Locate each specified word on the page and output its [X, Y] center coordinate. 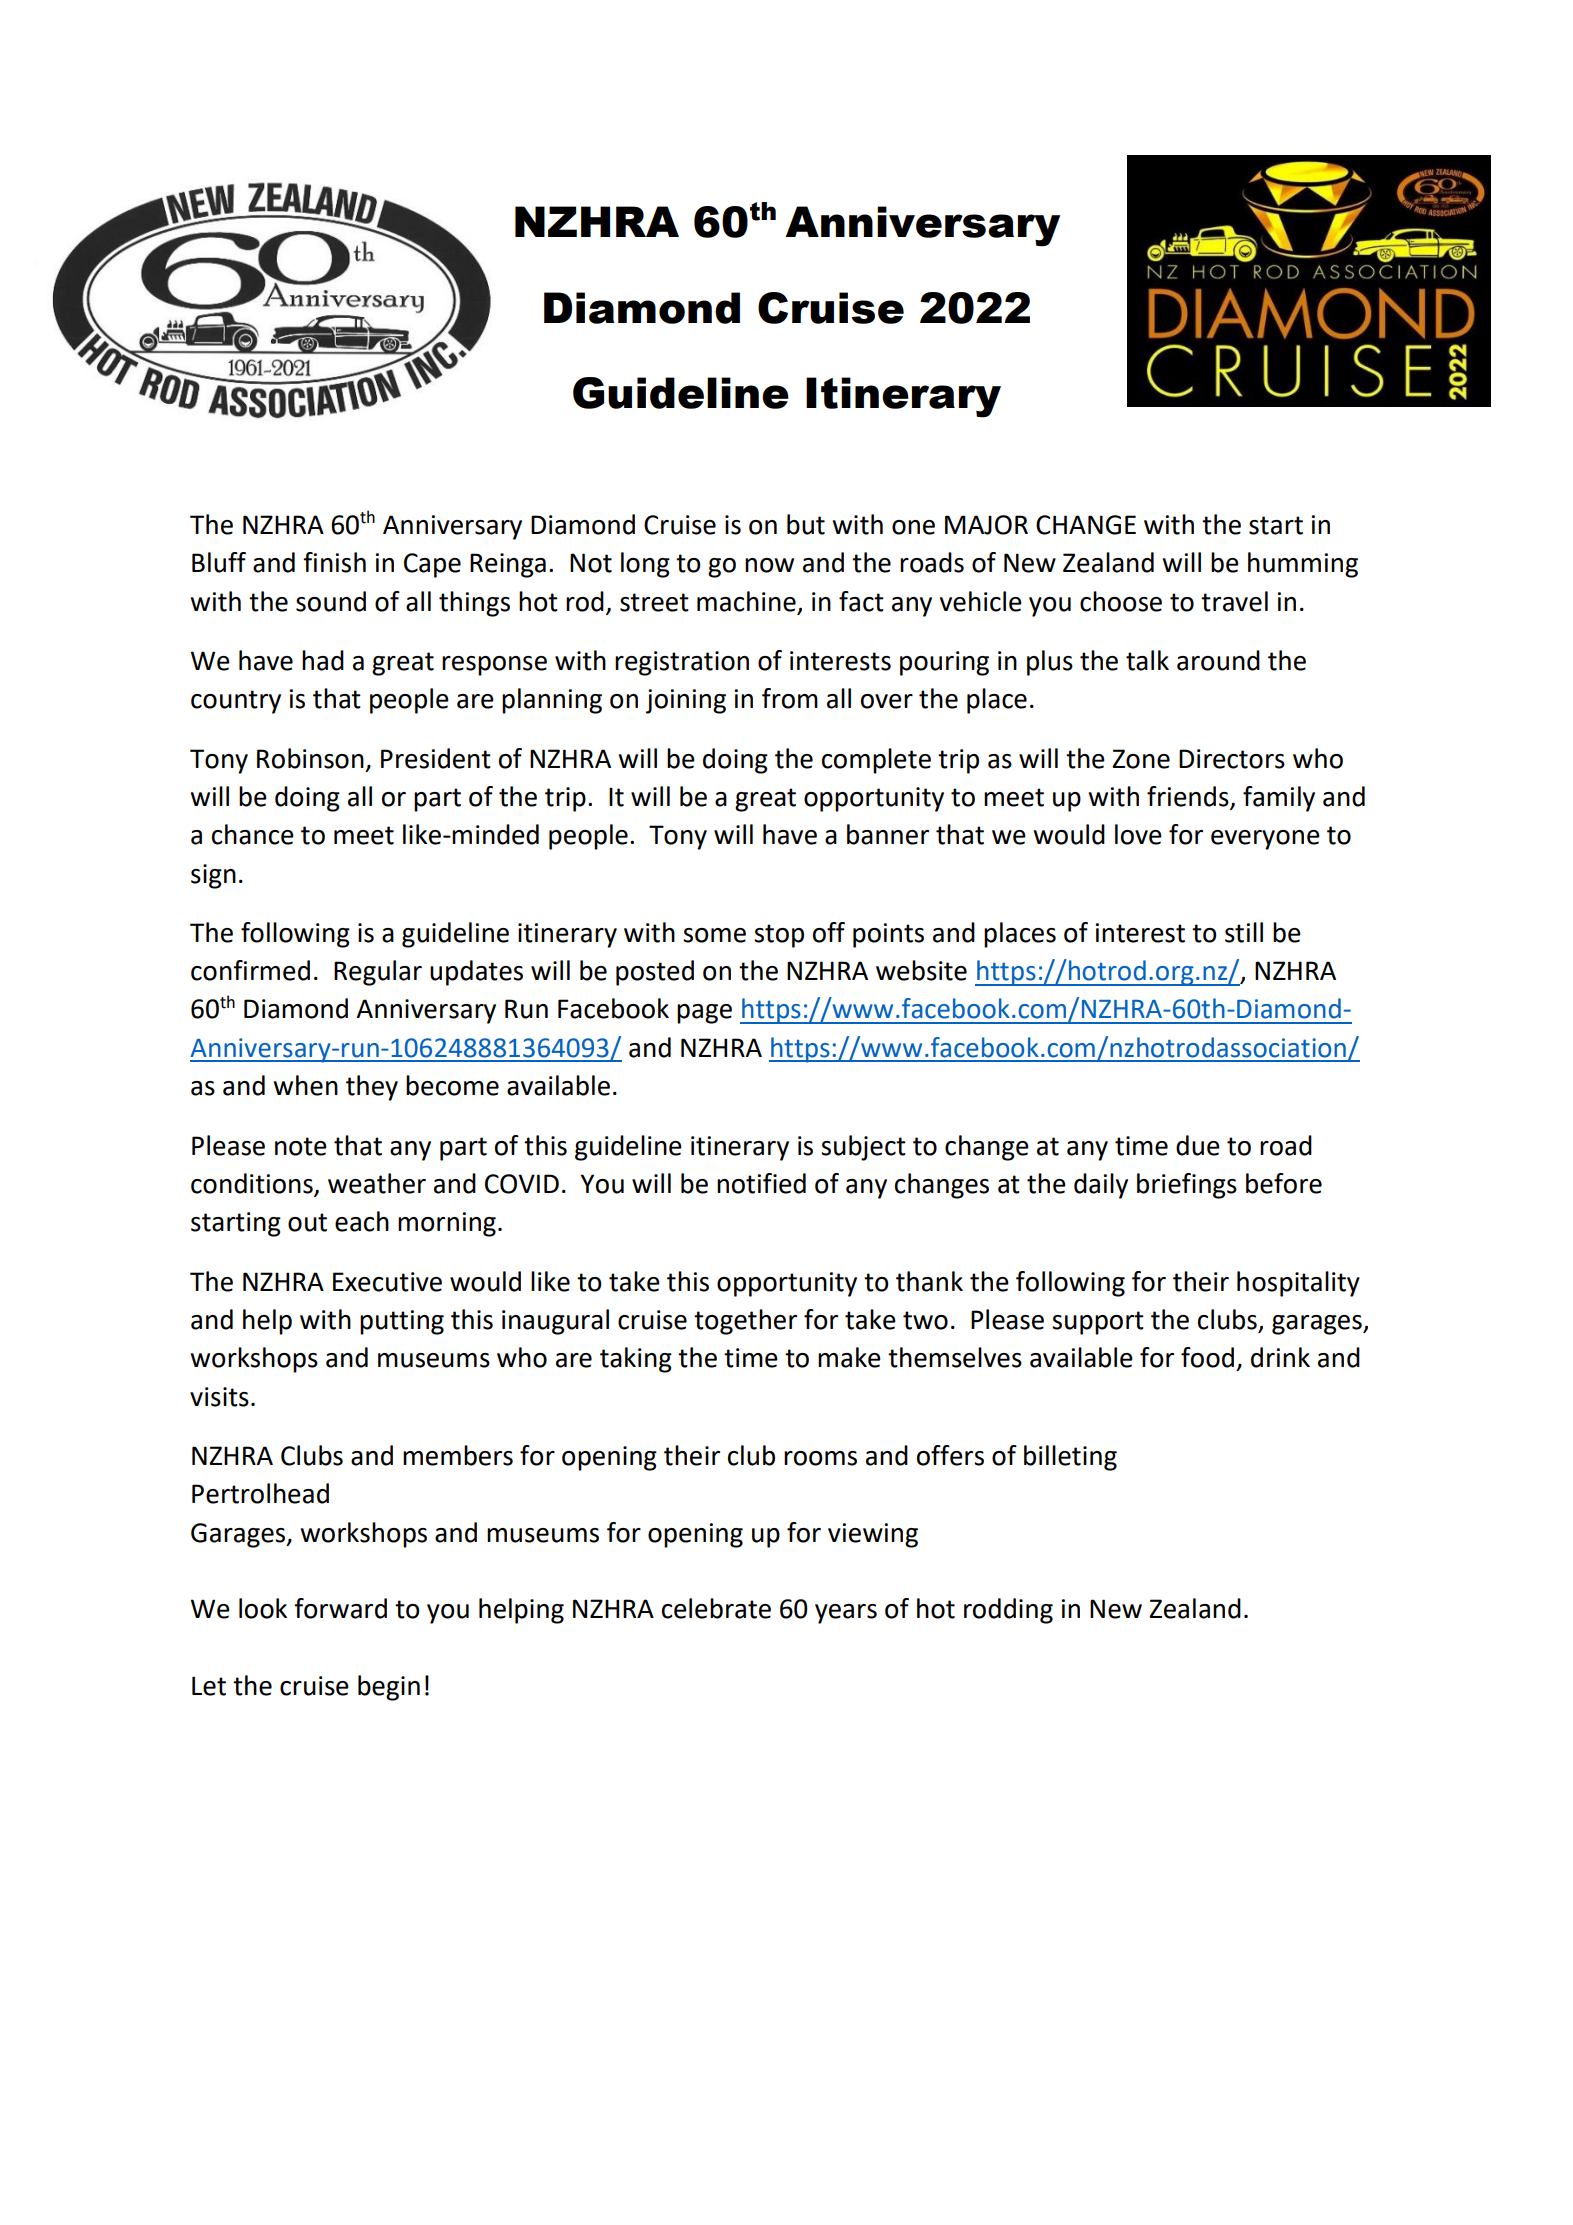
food [1207, 1357]
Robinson [310, 758]
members [458, 1455]
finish [334, 562]
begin [389, 1688]
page [704, 1014]
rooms [820, 1458]
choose [1121, 601]
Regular [378, 973]
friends [1189, 797]
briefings [1187, 1186]
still [1244, 932]
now [769, 565]
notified [761, 1183]
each [362, 1221]
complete [876, 761]
